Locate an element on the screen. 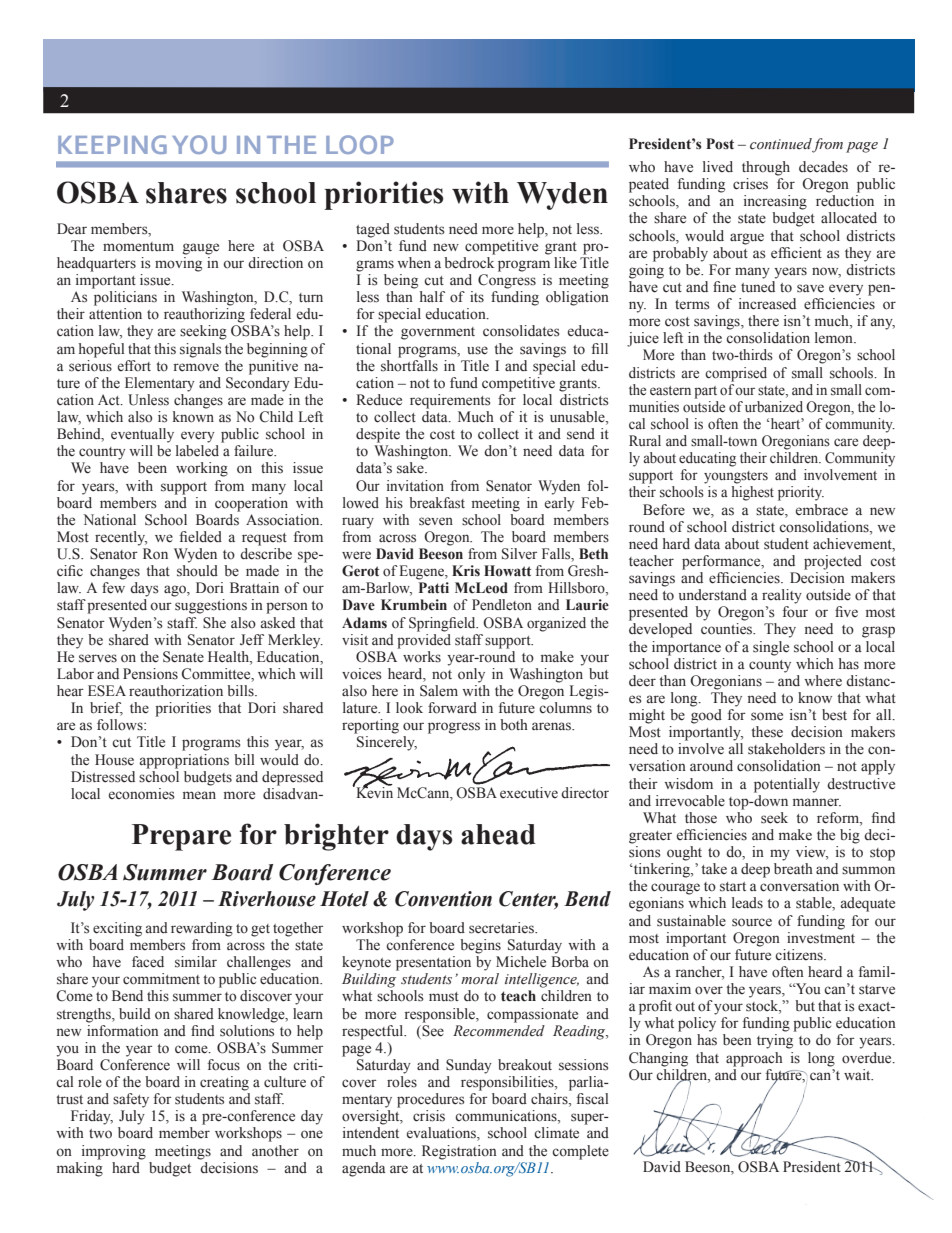 This screenshot has height=1233, width=952. Convention is located at coordinates (443, 899).
